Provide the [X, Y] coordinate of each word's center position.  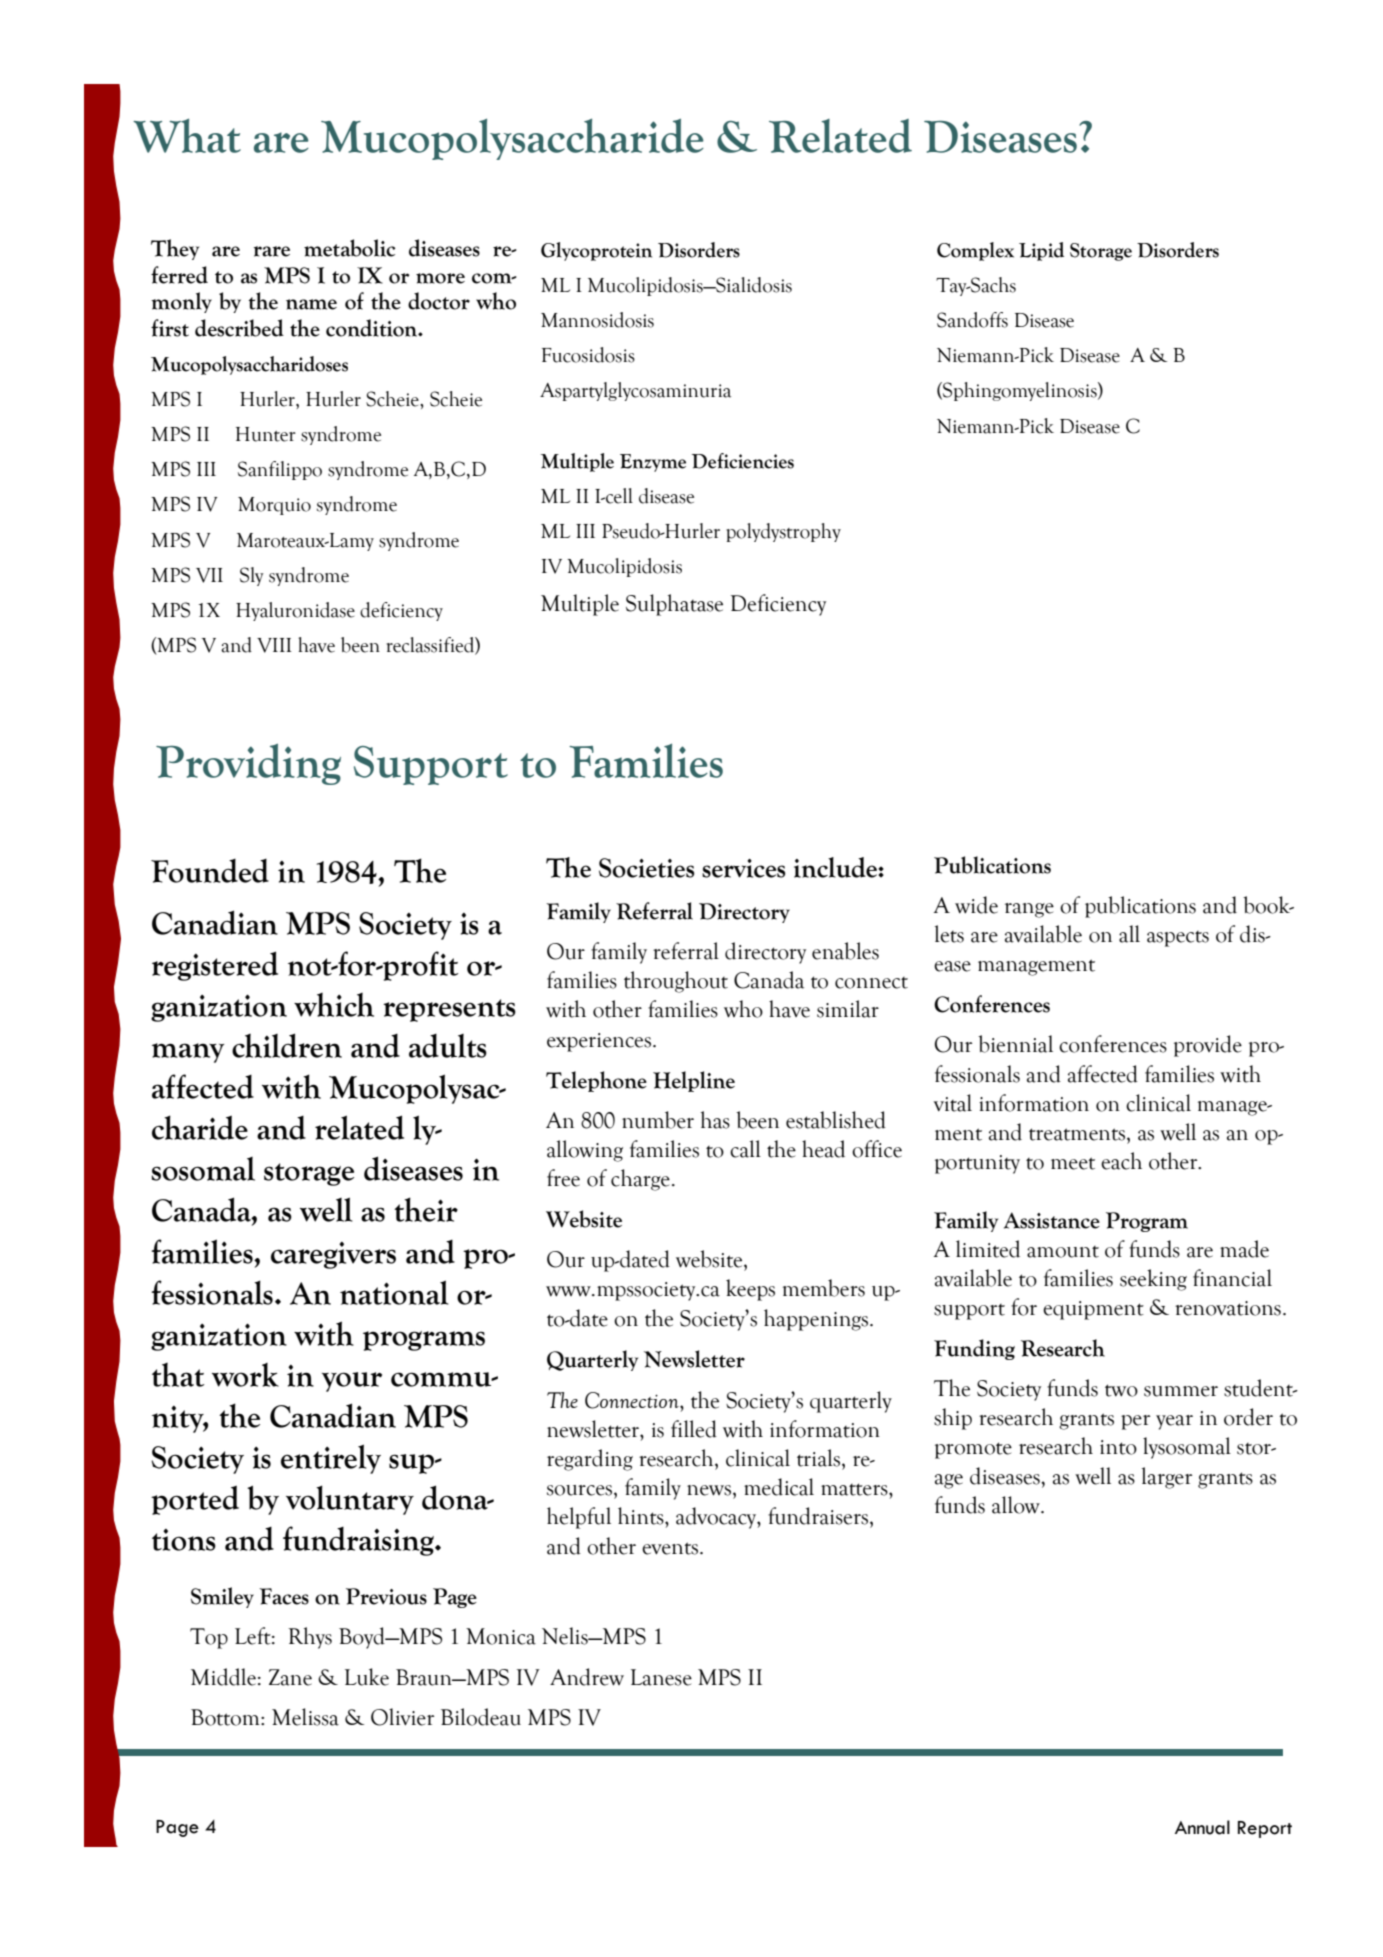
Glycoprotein [596, 251]
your [352, 1382]
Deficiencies [743, 461]
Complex [975, 251]
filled [694, 1429]
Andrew [587, 1677]
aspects [1178, 939]
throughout [676, 982]
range [1029, 910]
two [1121, 1390]
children [287, 1045]
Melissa [305, 1717]
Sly [252, 576]
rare [272, 251]
